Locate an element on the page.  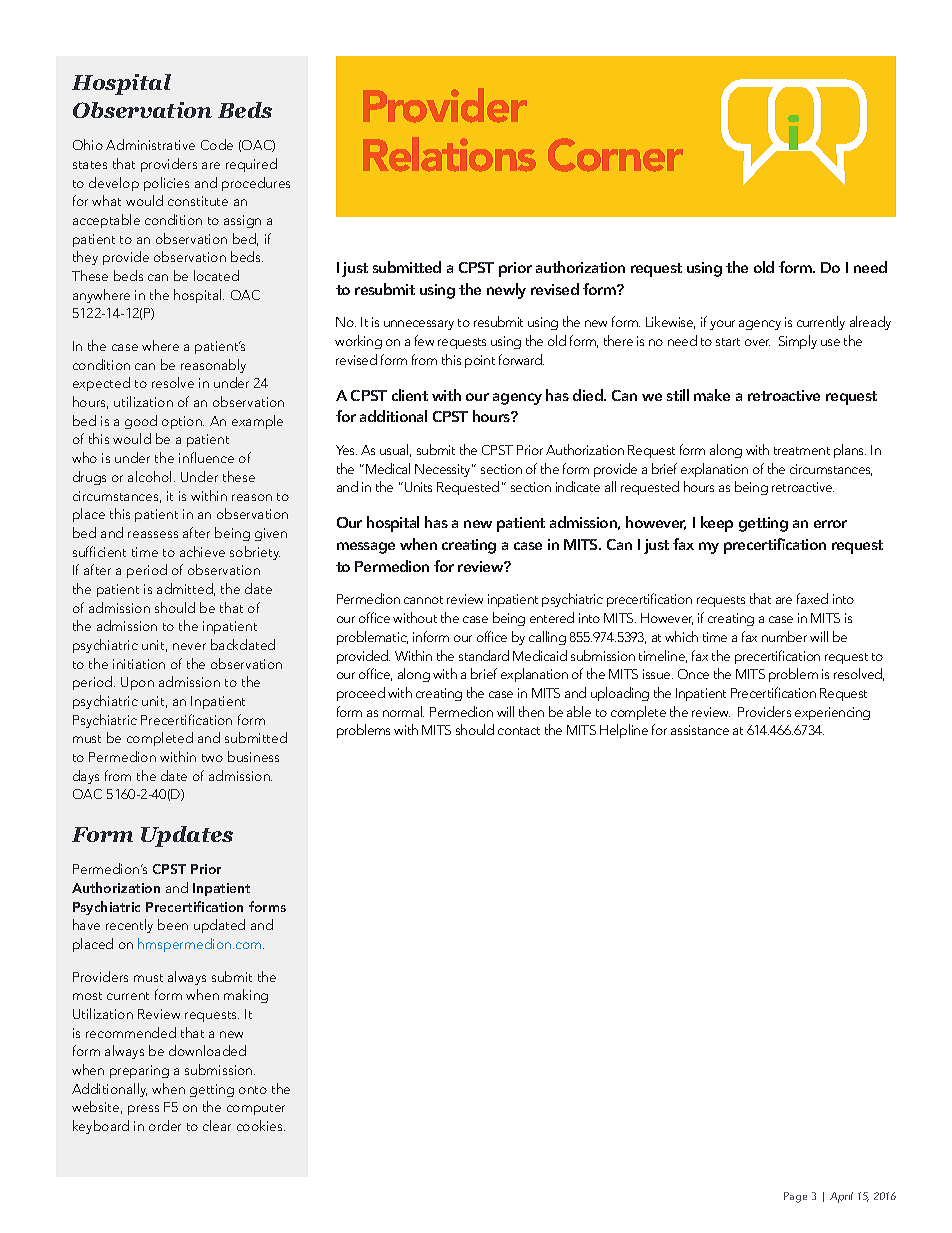
standard is located at coordinates (484, 655).
